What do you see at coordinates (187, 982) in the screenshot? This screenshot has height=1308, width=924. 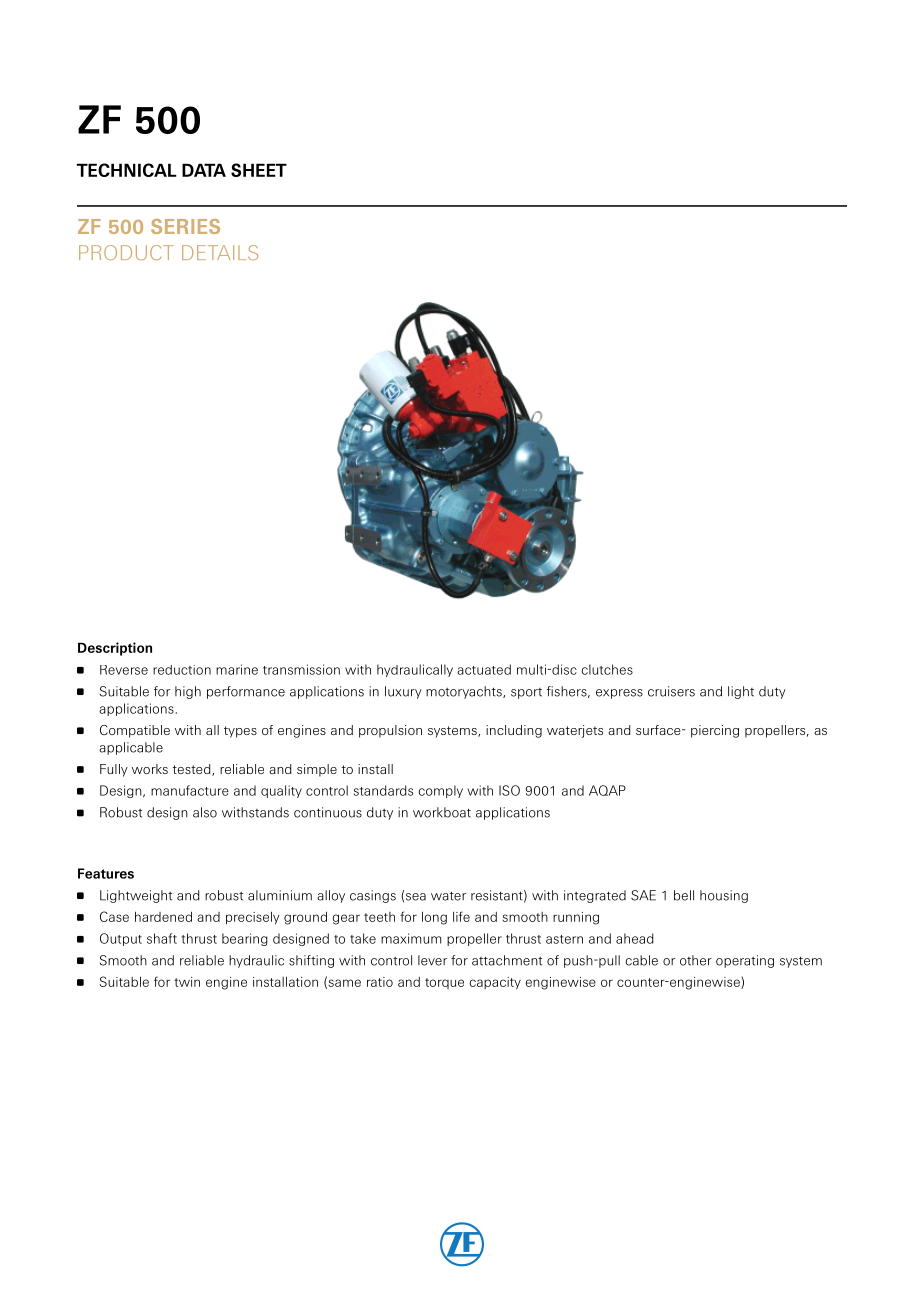 I see `twin` at bounding box center [187, 982].
